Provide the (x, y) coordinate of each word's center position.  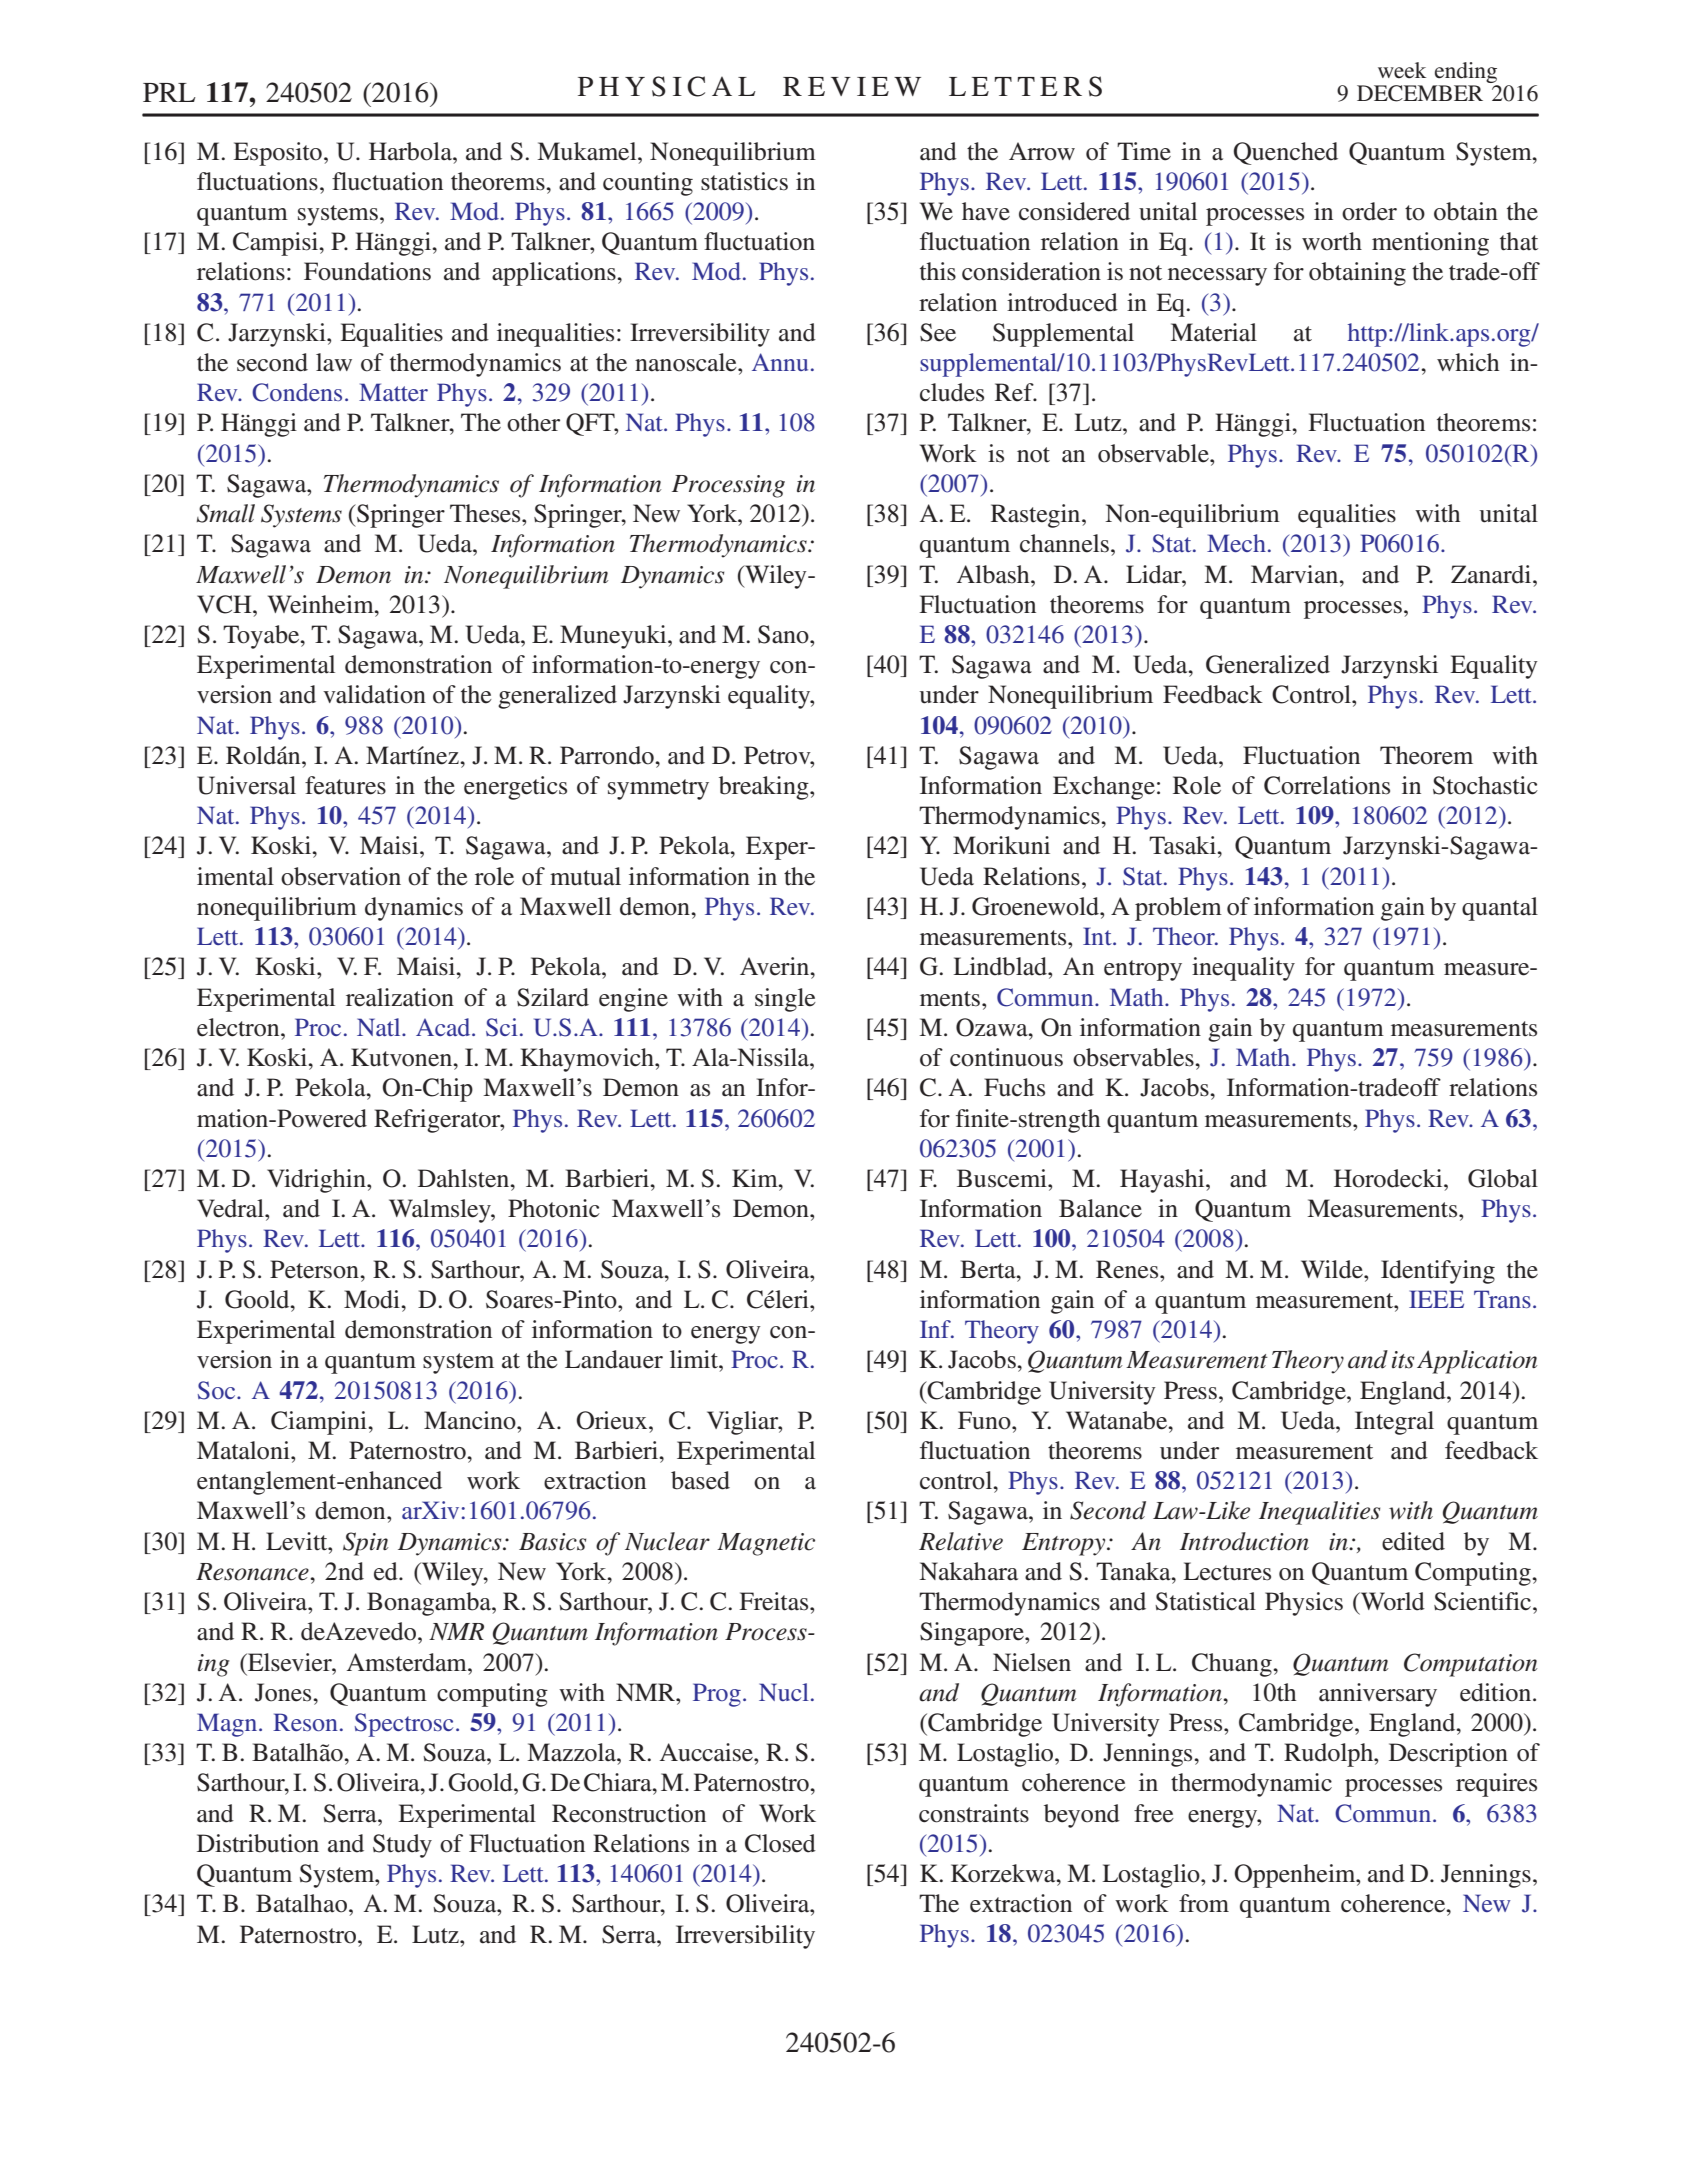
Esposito (277, 154)
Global (1503, 1178)
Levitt (298, 1541)
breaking (765, 788)
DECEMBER (1420, 93)
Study (402, 1846)
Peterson (315, 1269)
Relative (961, 1541)
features (345, 785)
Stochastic (1485, 785)
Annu (780, 362)
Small (226, 513)
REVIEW (852, 86)
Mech (1236, 543)
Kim (756, 1178)
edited (1413, 1541)
